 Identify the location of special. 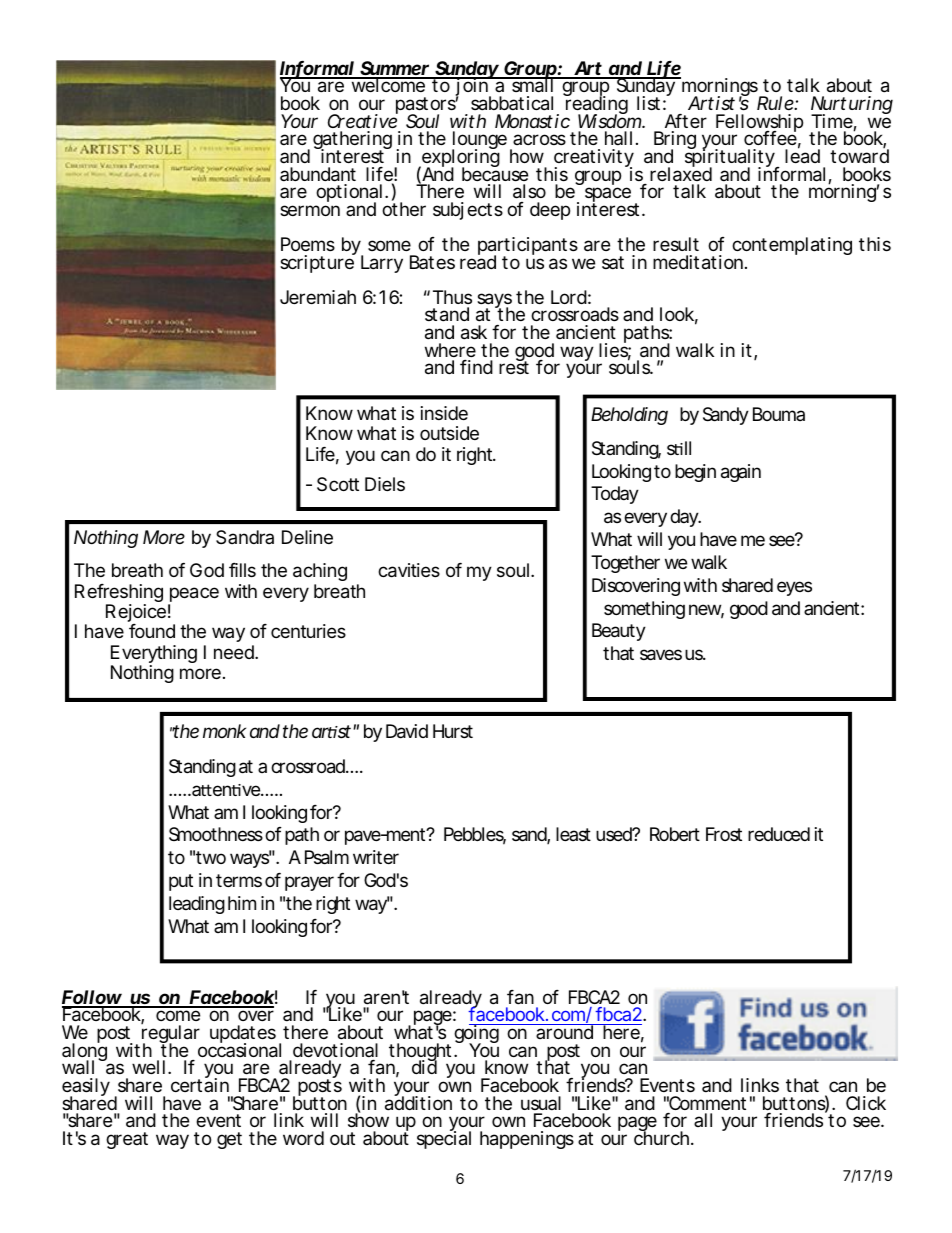
(444, 1139).
